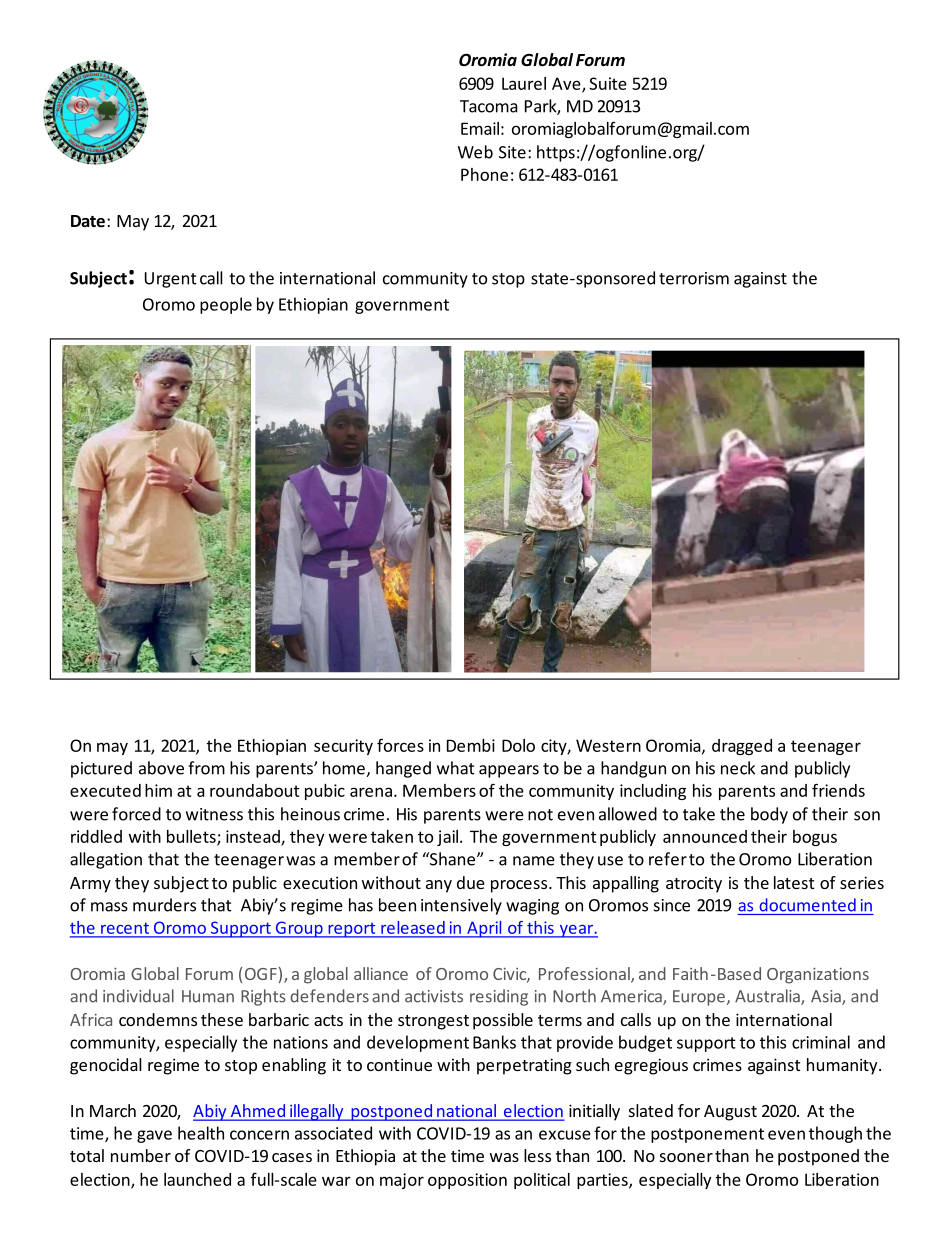 This image has height=1233, width=952. What do you see at coordinates (480, 128) in the image?
I see `Email` at bounding box center [480, 128].
